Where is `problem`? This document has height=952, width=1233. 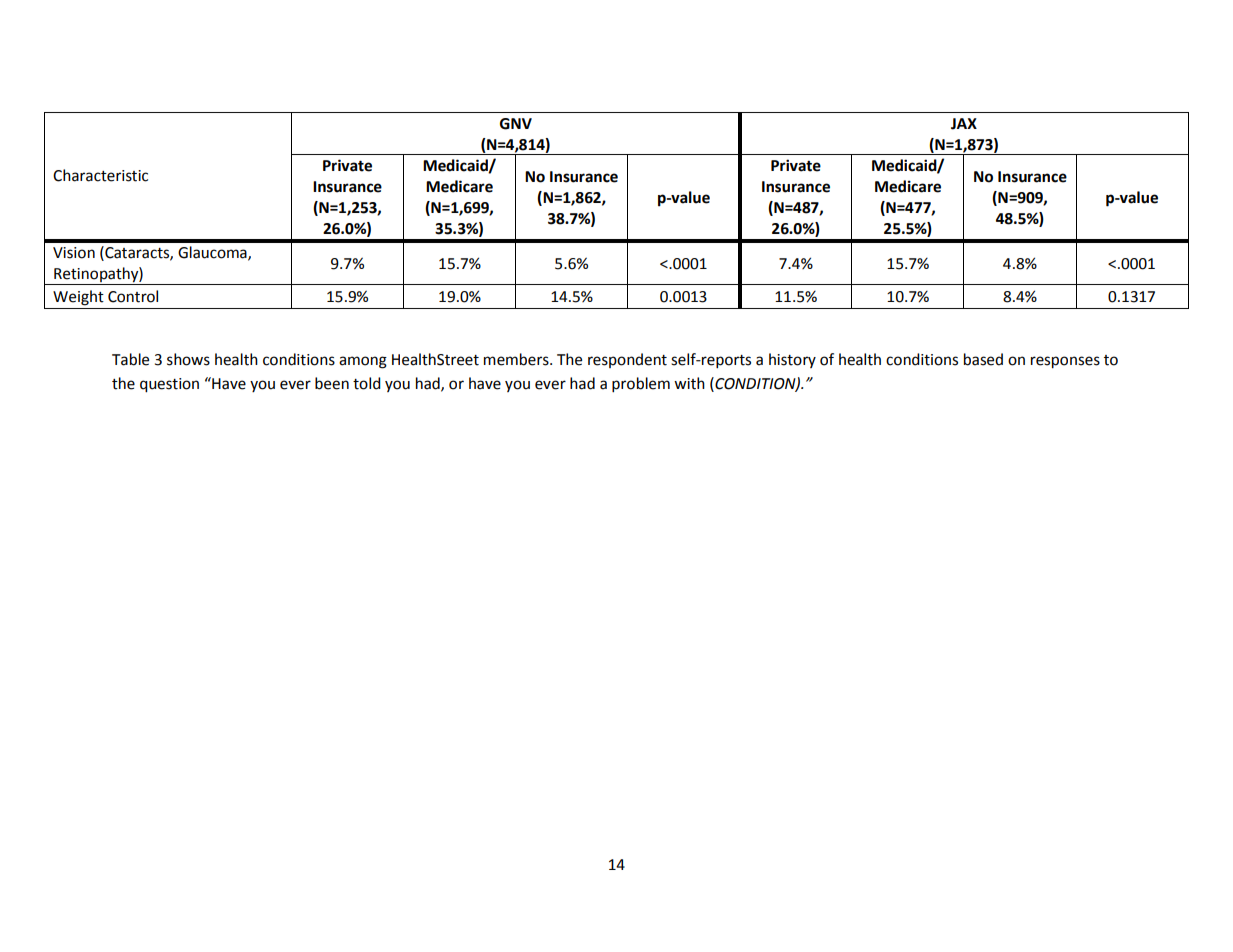
problem is located at coordinates (641, 385).
